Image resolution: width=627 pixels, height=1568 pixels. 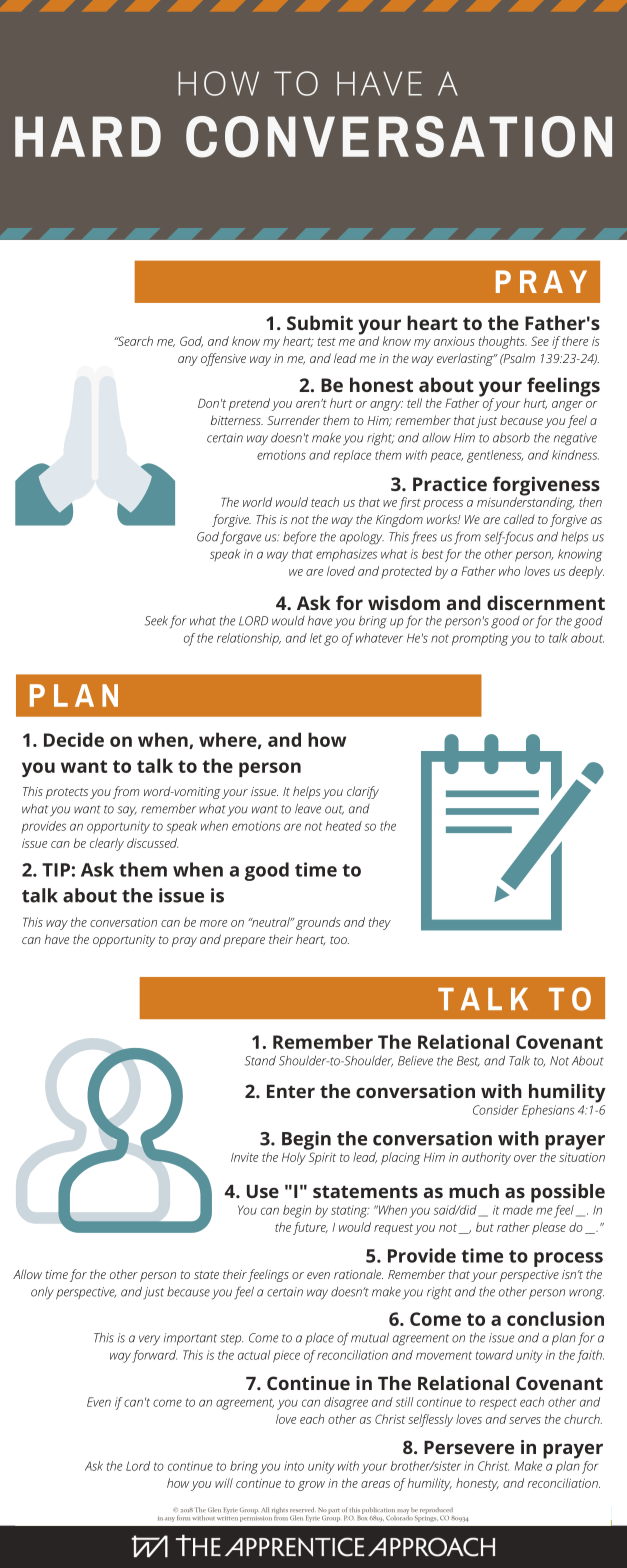 I want to click on Enter, so click(x=291, y=1091).
